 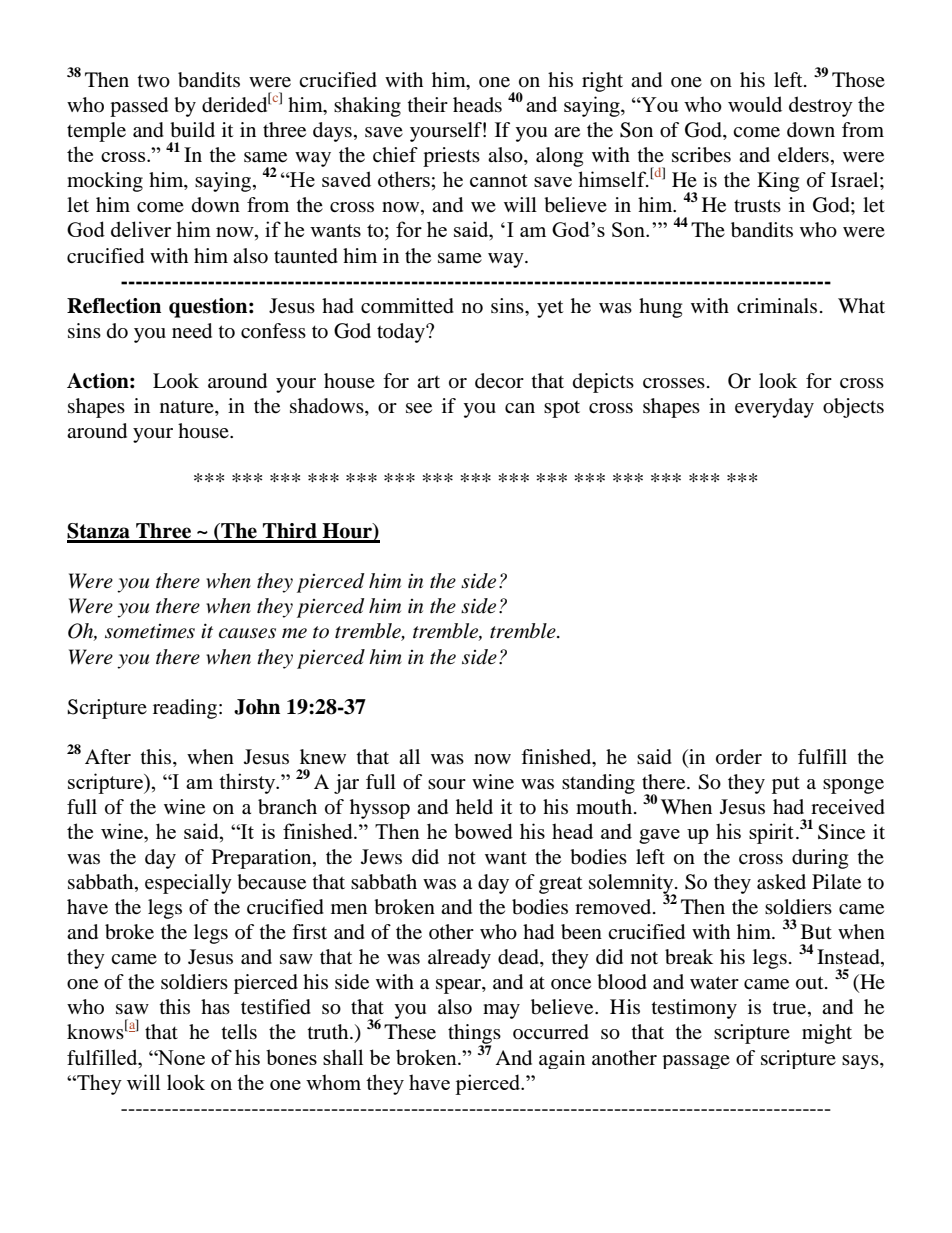 I want to click on build, so click(x=192, y=130).
